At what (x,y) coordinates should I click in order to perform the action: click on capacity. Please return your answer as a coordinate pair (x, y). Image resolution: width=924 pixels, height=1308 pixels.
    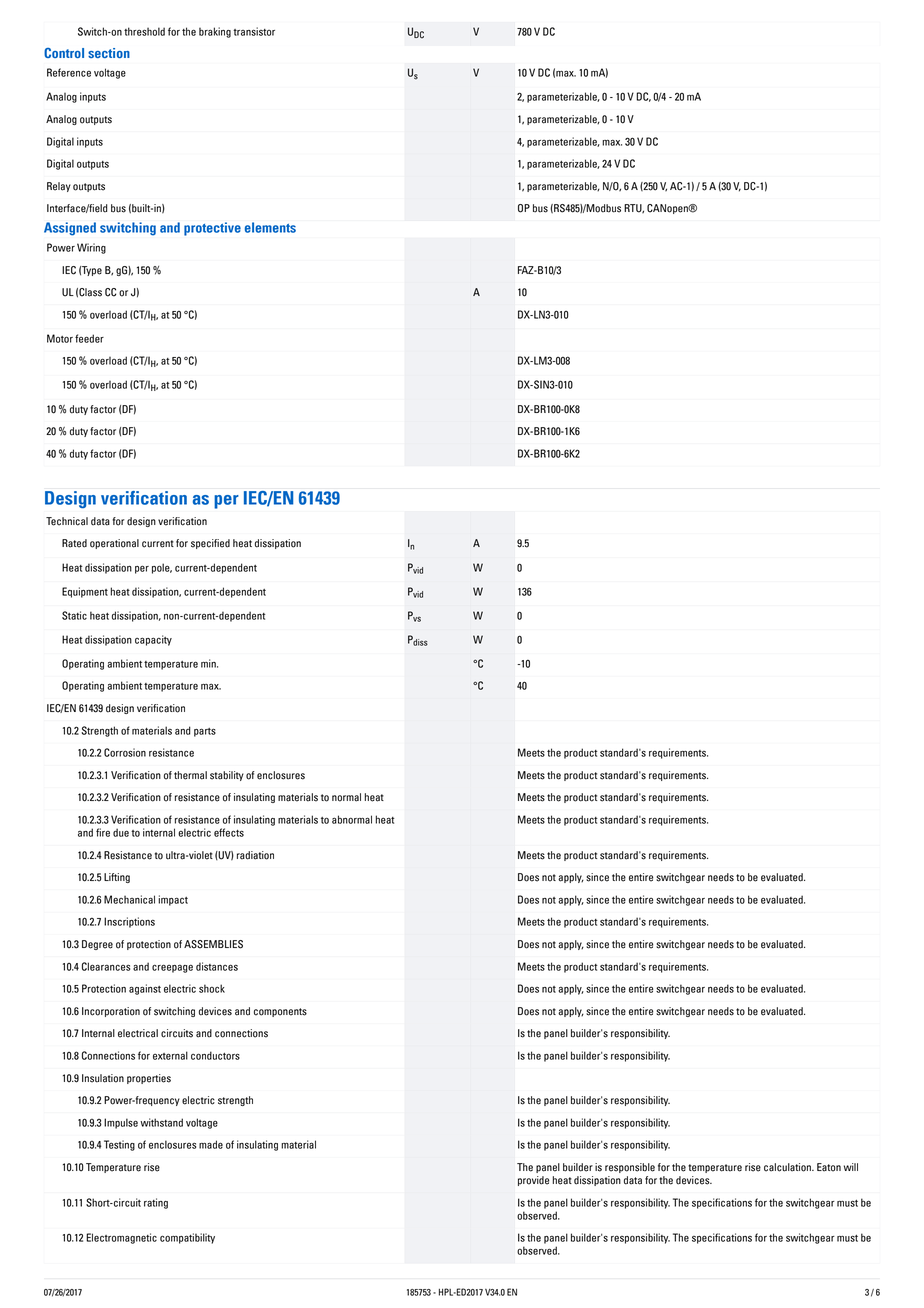
    Looking at the image, I should click on (153, 640).
